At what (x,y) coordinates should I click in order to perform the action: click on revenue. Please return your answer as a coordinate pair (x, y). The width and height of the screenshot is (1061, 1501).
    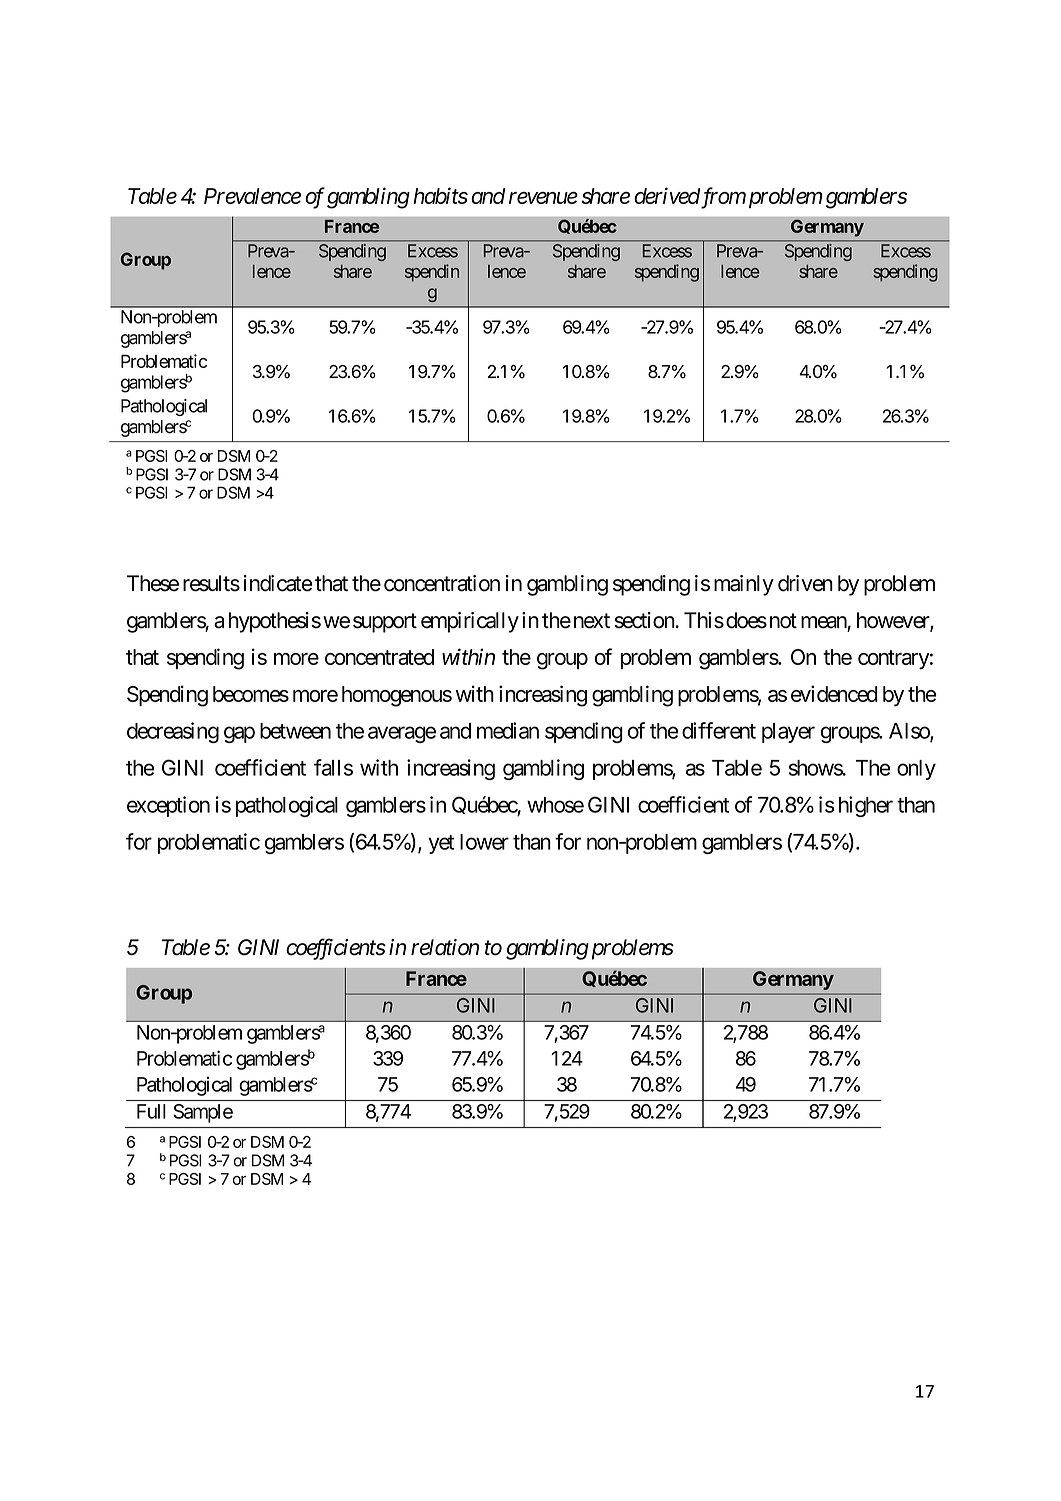
    Looking at the image, I should click on (543, 198).
